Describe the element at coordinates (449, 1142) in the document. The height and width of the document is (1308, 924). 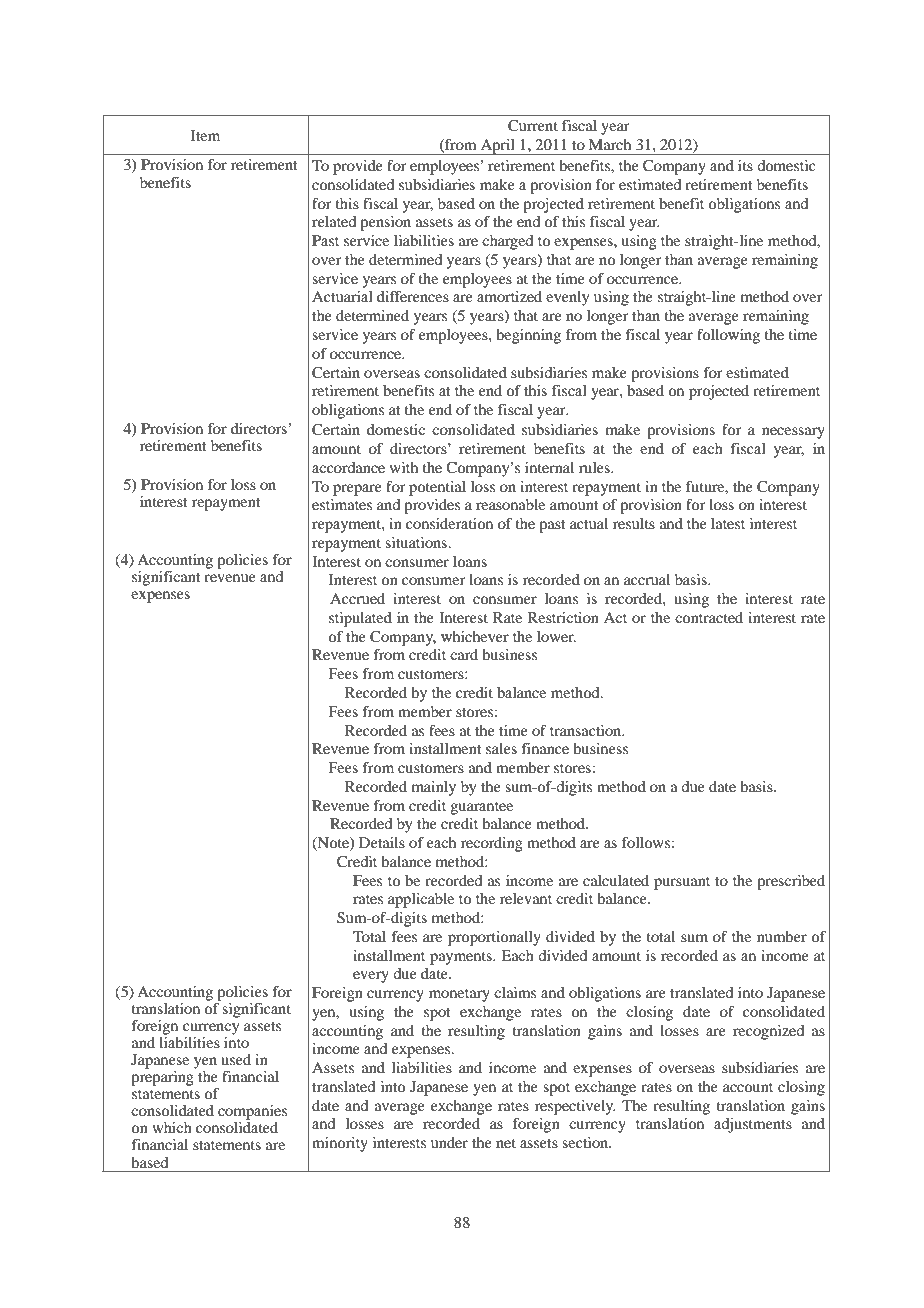
I see `under` at that location.
